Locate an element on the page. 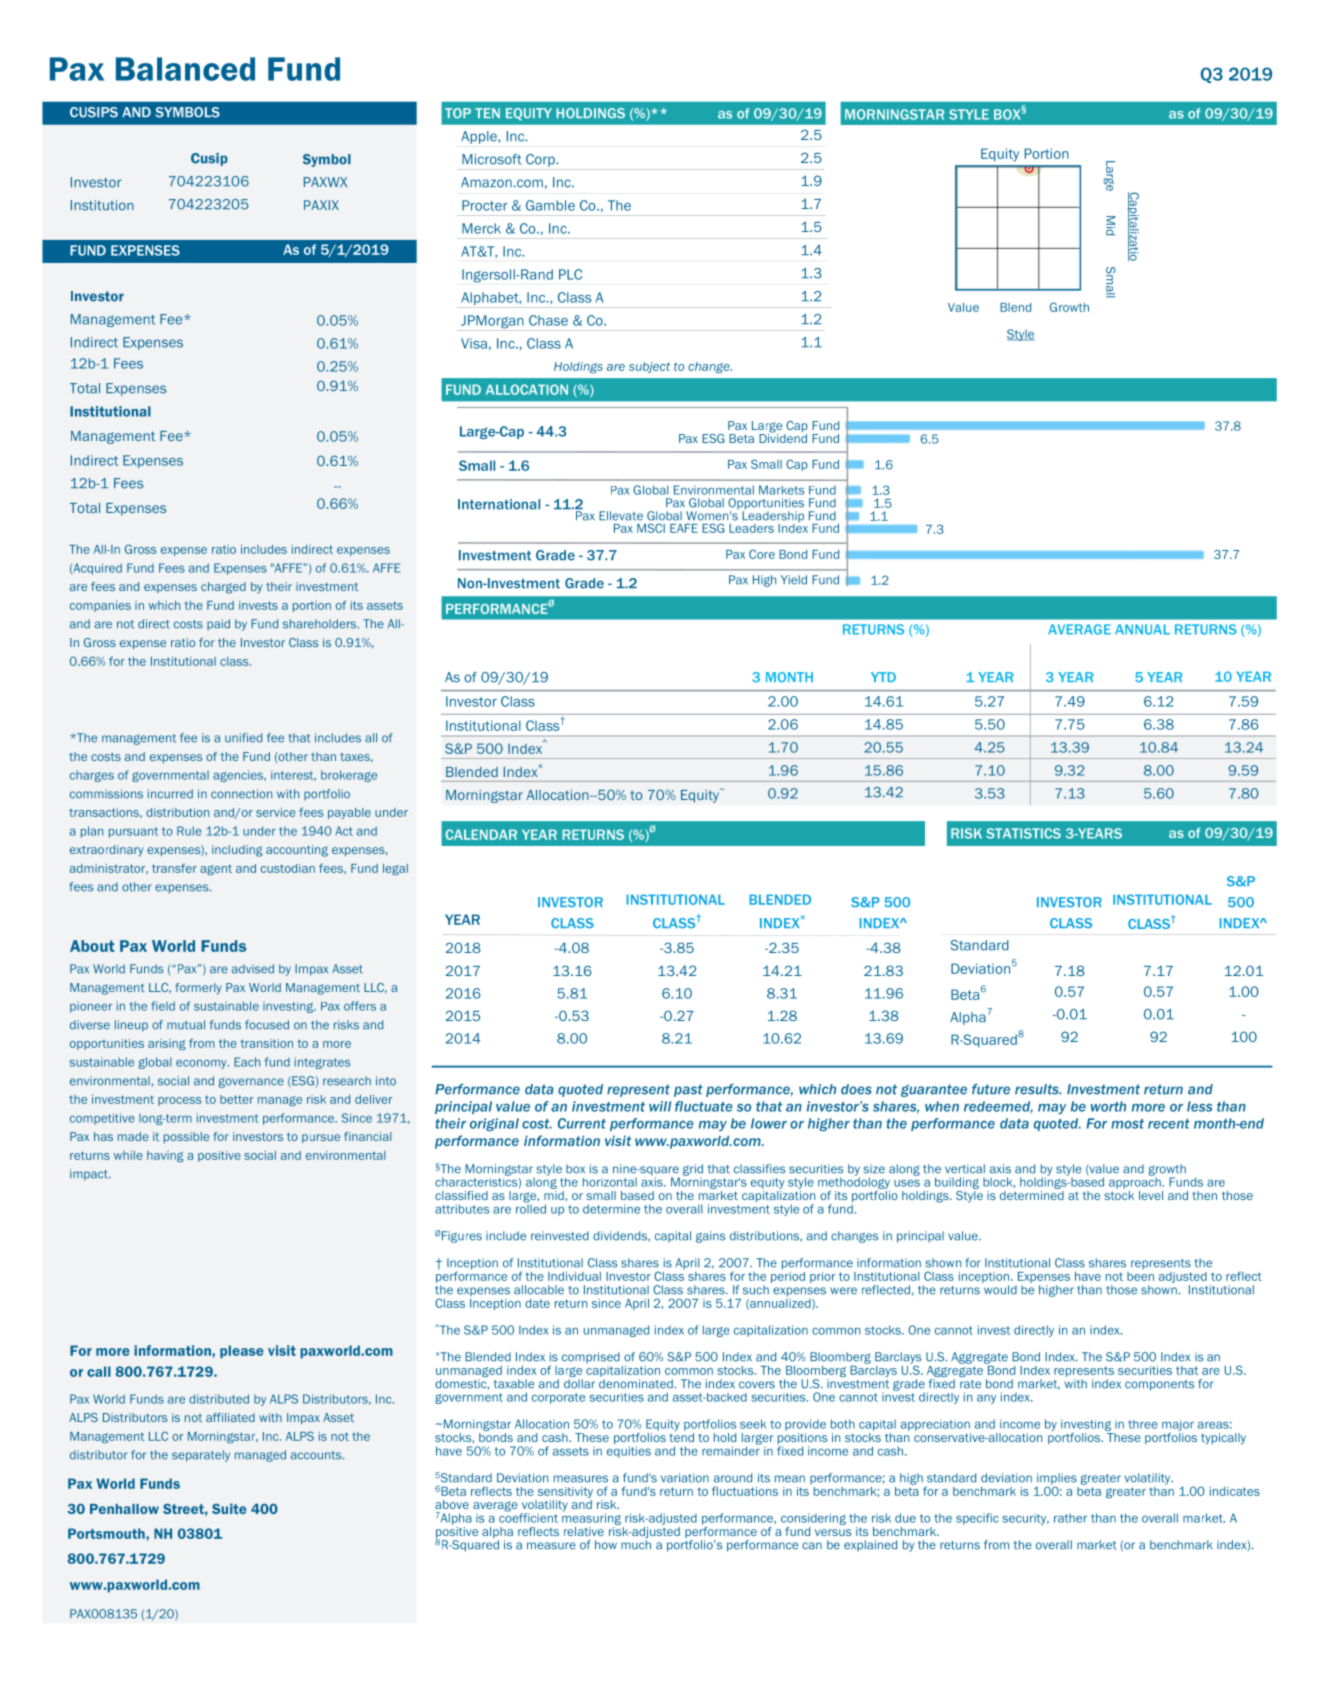 Image resolution: width=1320 pixels, height=1708 pixels. PLC is located at coordinates (570, 274).
